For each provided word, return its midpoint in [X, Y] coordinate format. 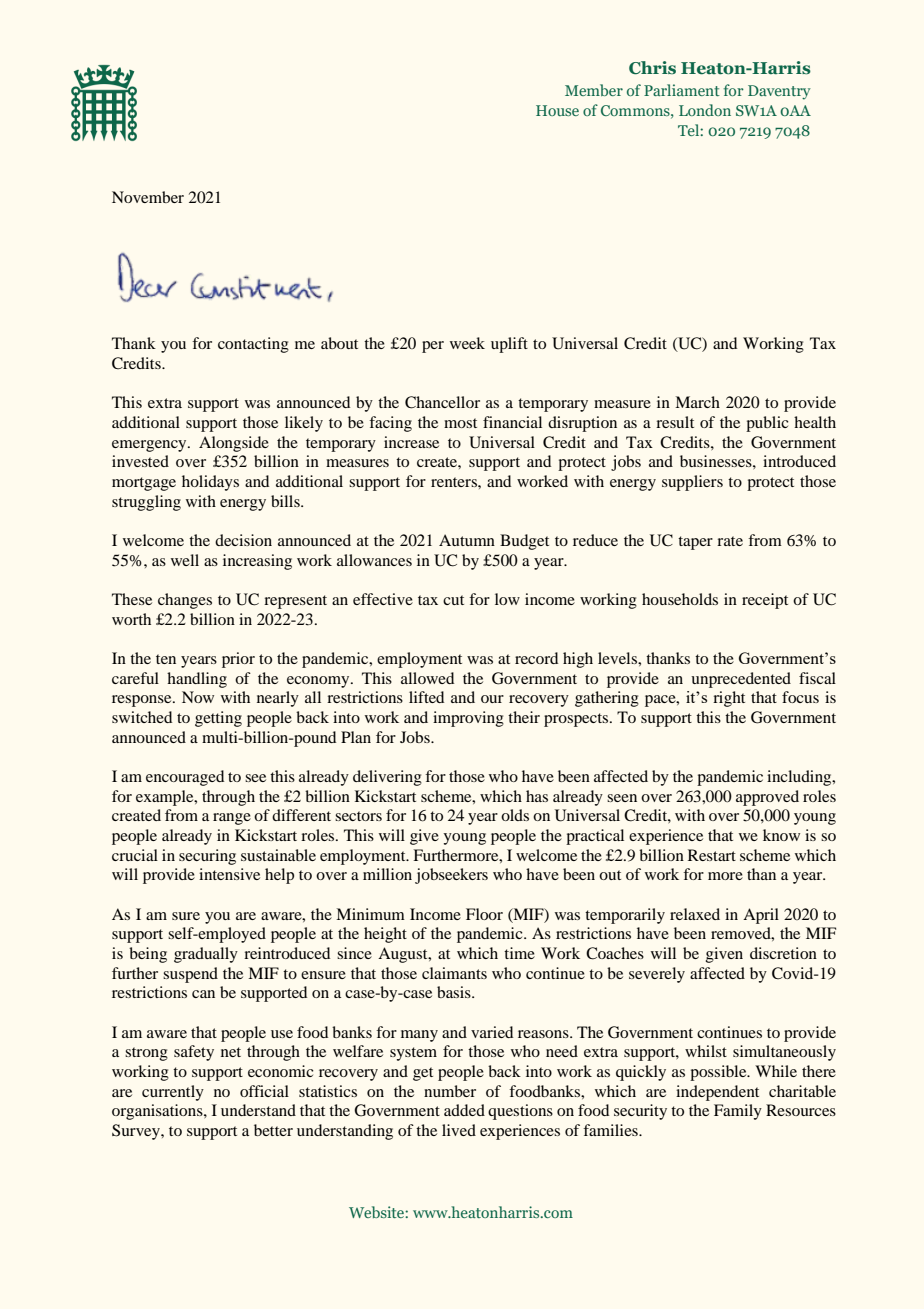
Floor [484, 914]
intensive [229, 874]
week [467, 343]
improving [468, 719]
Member [594, 90]
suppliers [692, 483]
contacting [253, 345]
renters [455, 482]
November [148, 197]
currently [173, 1093]
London [705, 110]
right [729, 699]
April [761, 916]
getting [218, 719]
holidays [210, 483]
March [697, 402]
